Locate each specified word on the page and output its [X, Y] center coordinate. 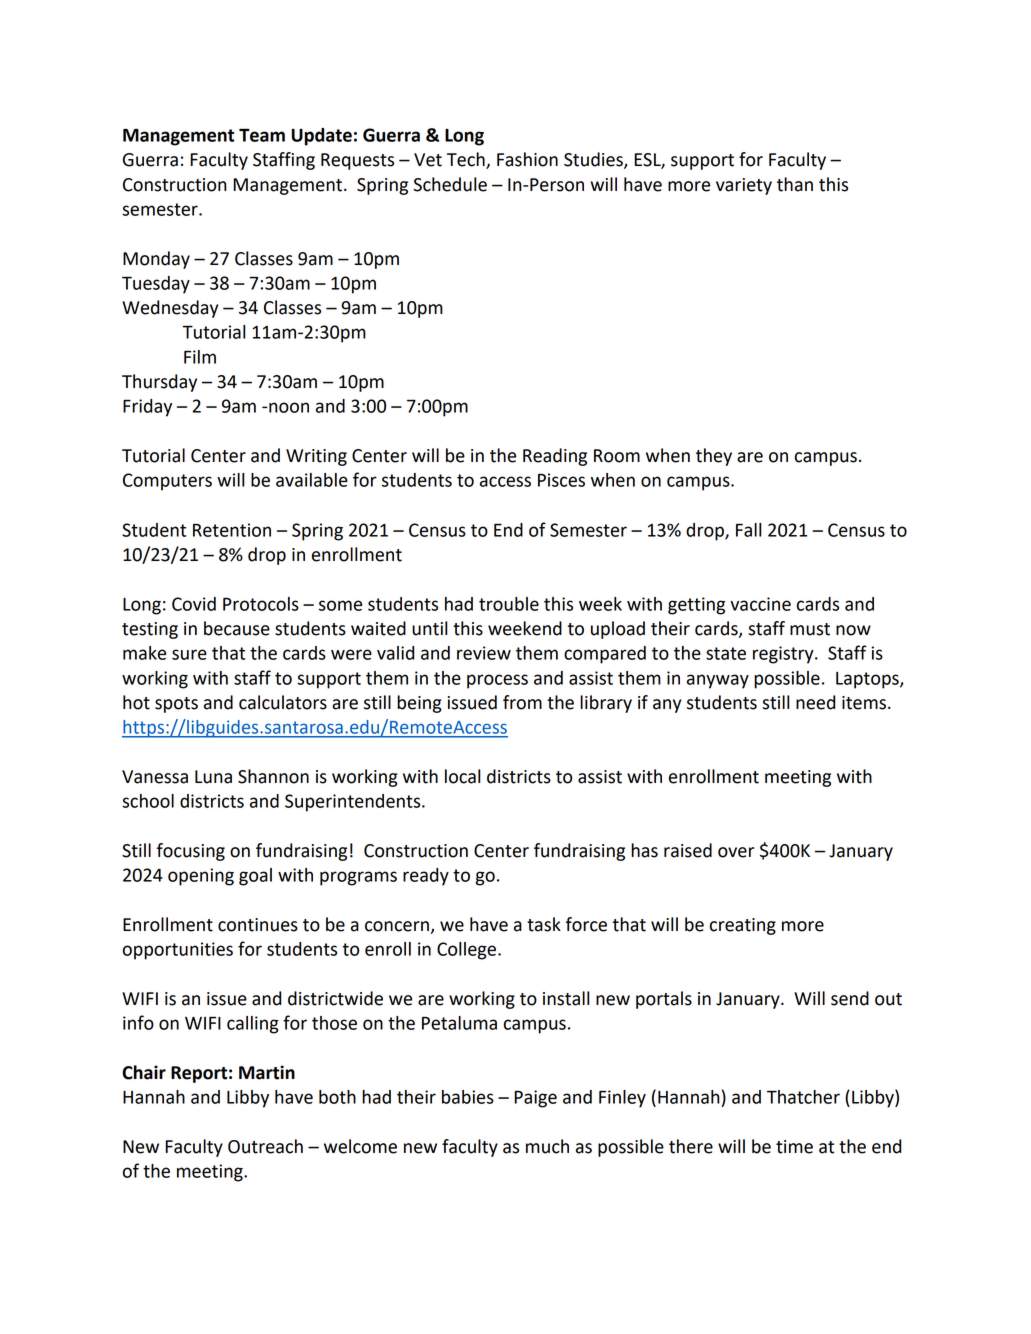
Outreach [265, 1146]
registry [784, 655]
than [795, 184]
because [237, 628]
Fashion [527, 159]
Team [262, 135]
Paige [535, 1099]
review [484, 653]
